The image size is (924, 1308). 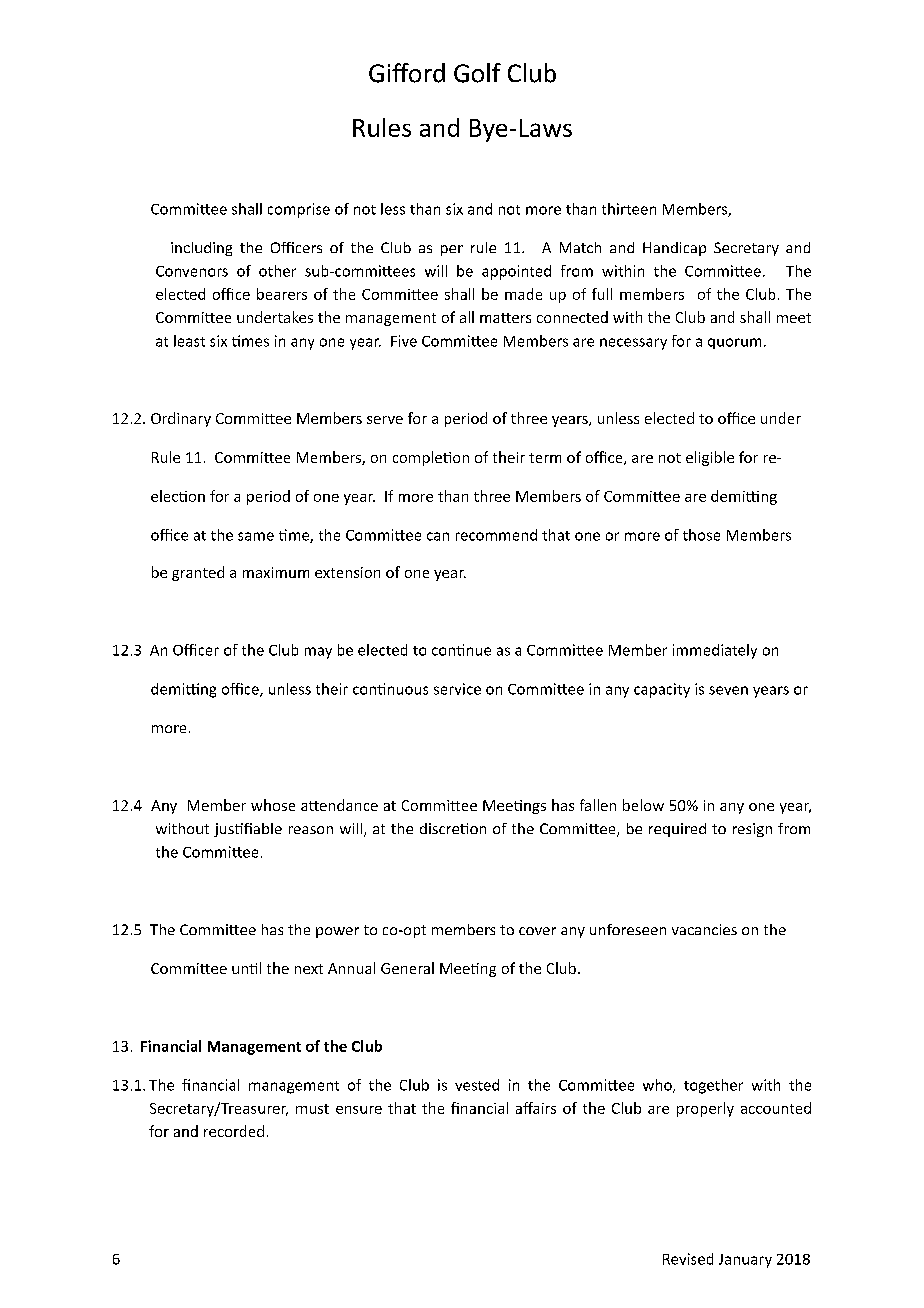 I want to click on eligible, so click(x=710, y=458).
